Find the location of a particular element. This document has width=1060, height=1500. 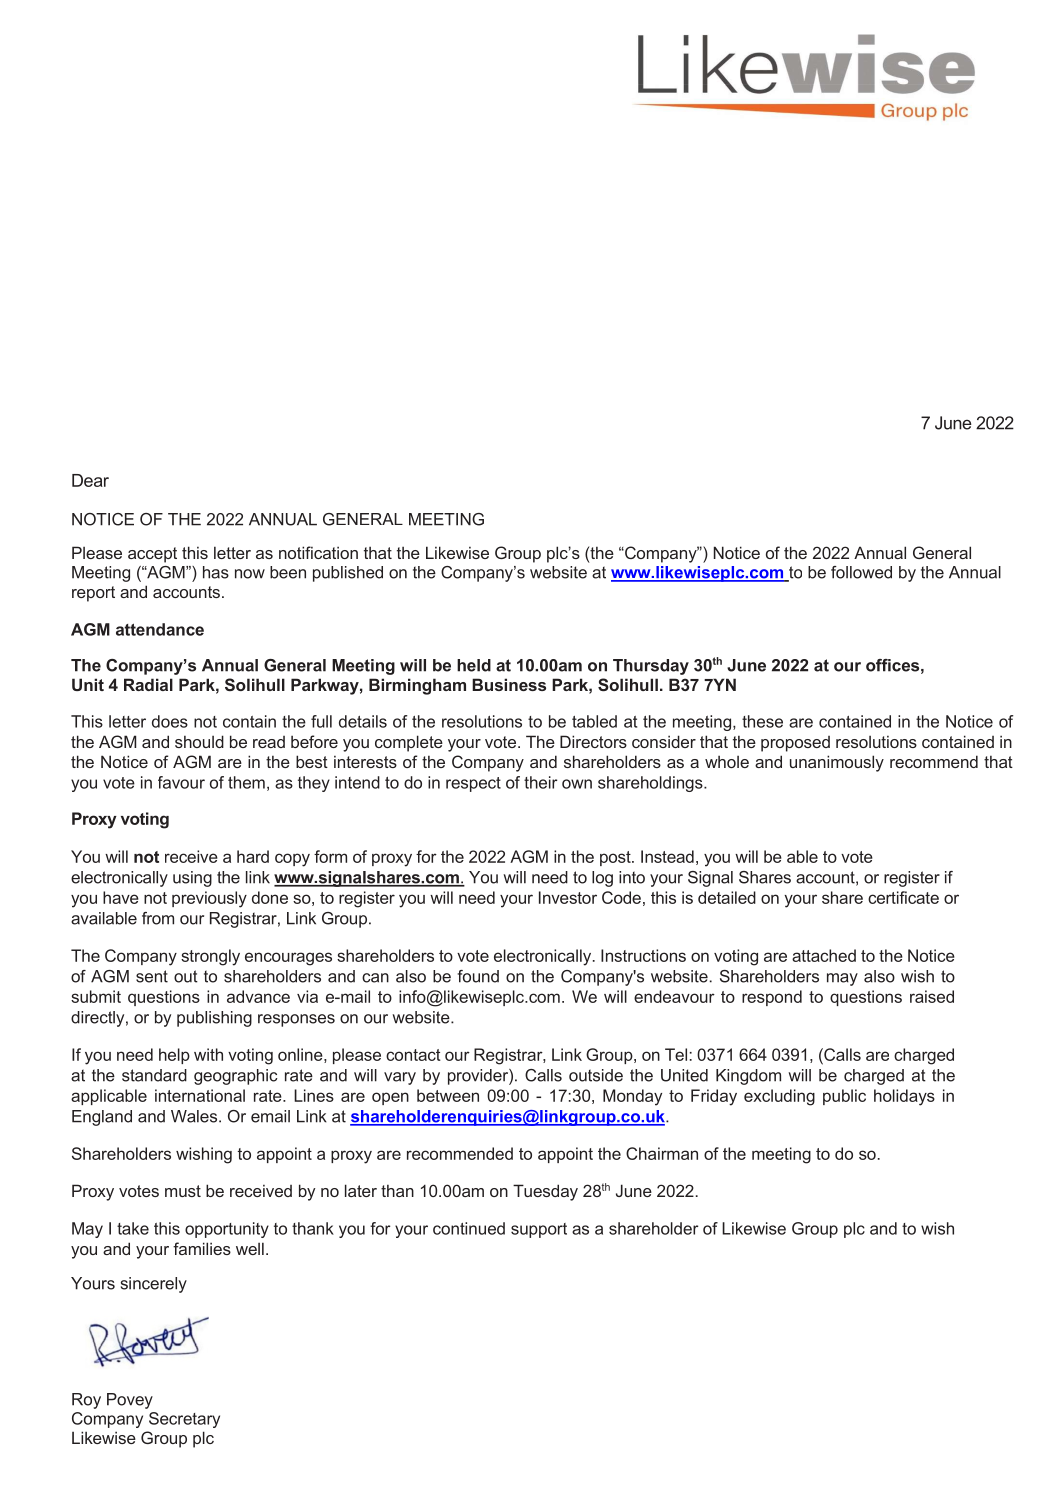

Secretary is located at coordinates (184, 1420).
